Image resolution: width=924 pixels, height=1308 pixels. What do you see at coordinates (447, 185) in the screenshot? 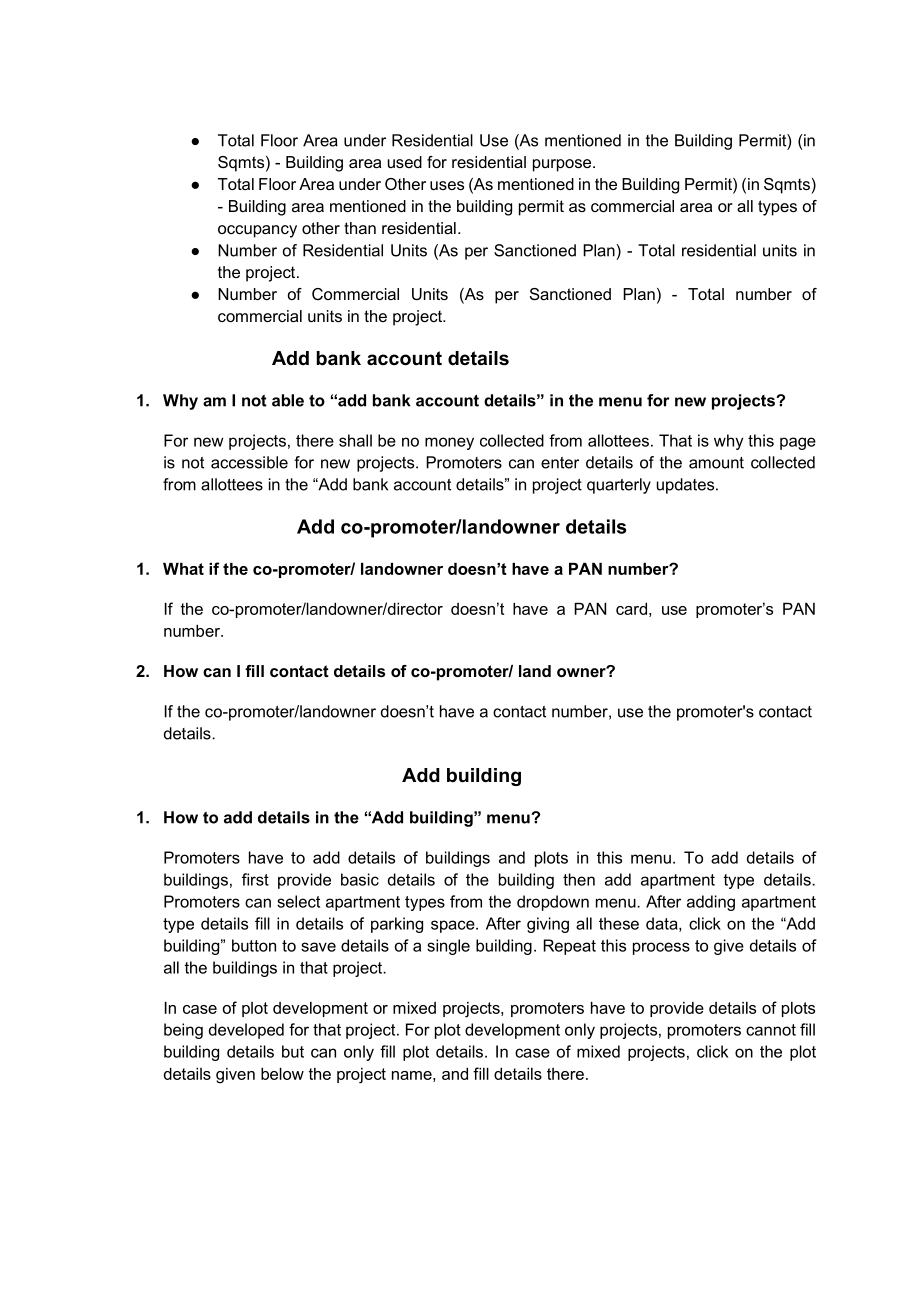
I see `uses` at bounding box center [447, 185].
